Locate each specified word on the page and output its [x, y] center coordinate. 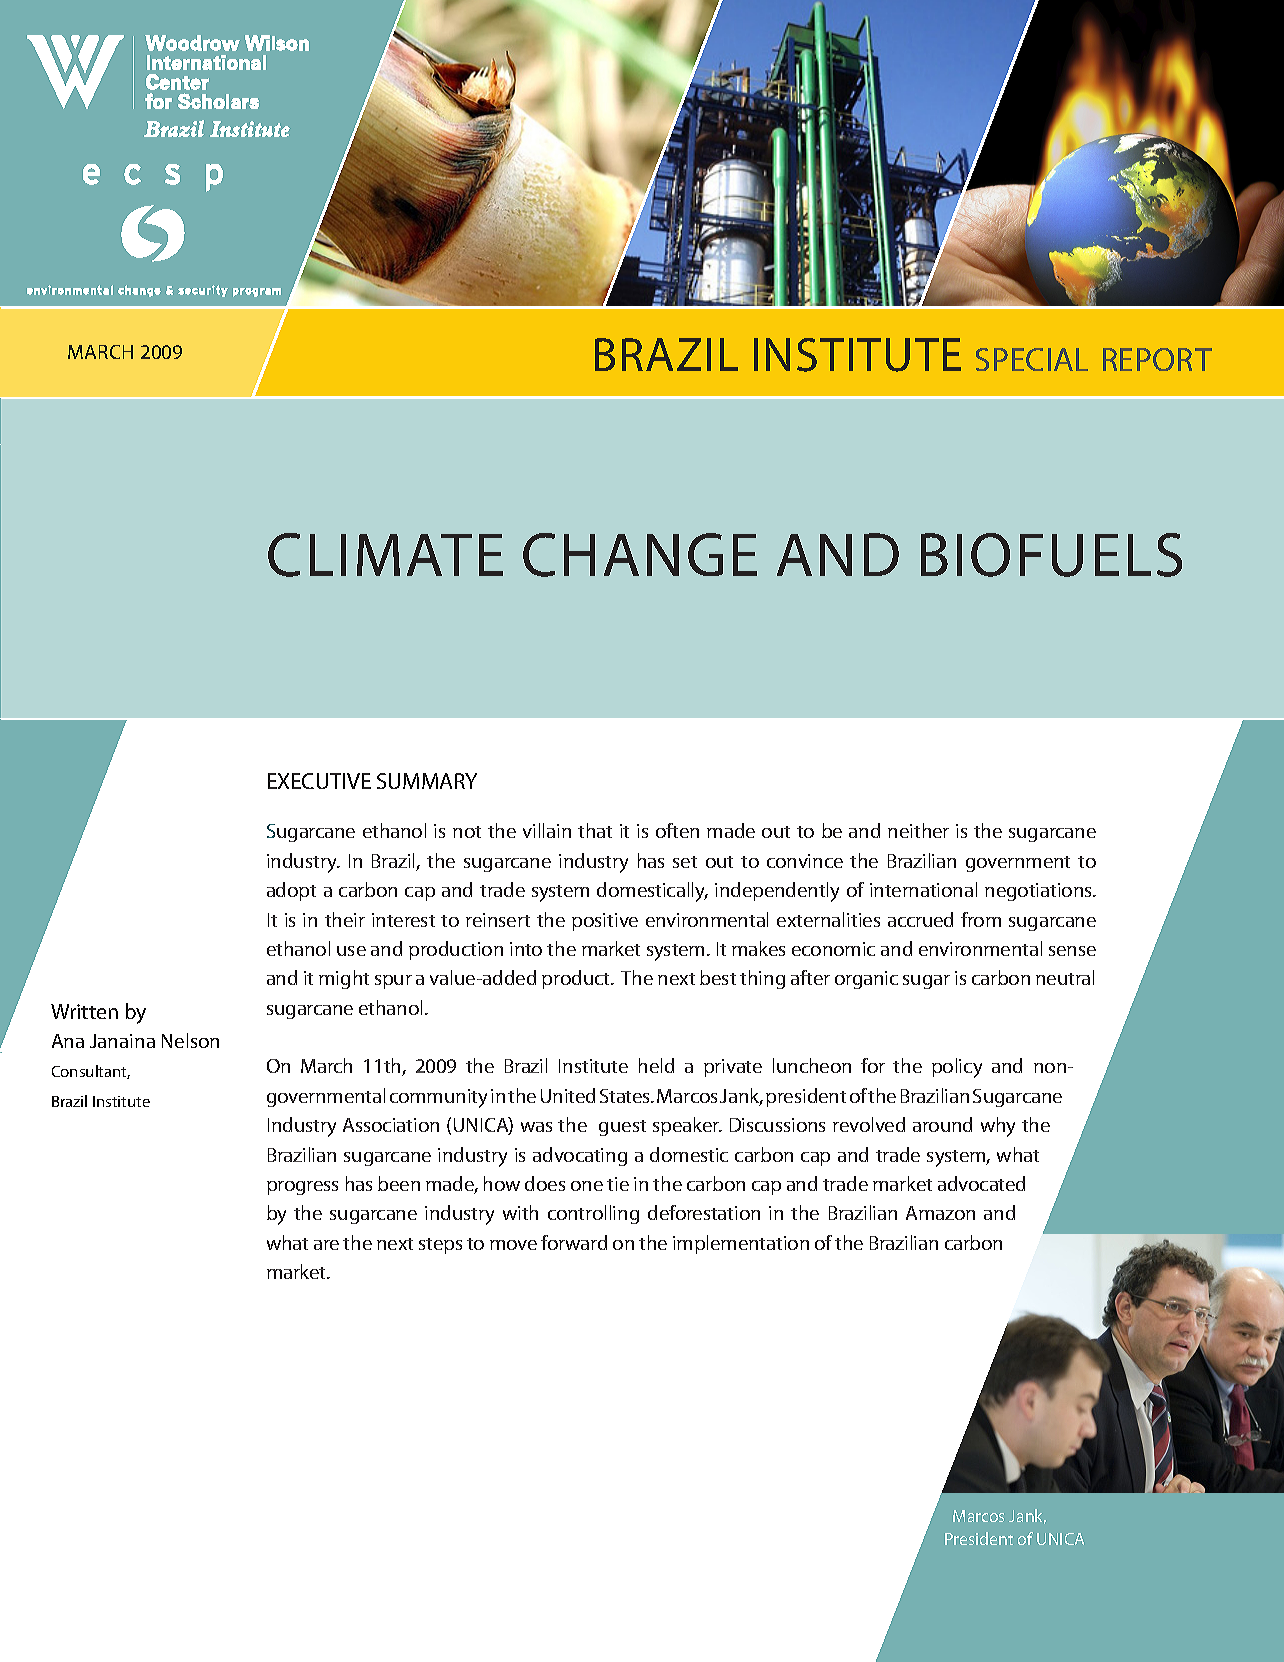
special [1032, 359]
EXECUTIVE [319, 781]
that [595, 830]
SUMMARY [427, 781]
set [685, 862]
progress [302, 1188]
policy [957, 1068]
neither [918, 830]
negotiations [1040, 892]
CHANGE [640, 555]
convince [805, 861]
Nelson [190, 1040]
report [1157, 359]
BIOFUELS [1051, 555]
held [656, 1065]
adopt [291, 891]
